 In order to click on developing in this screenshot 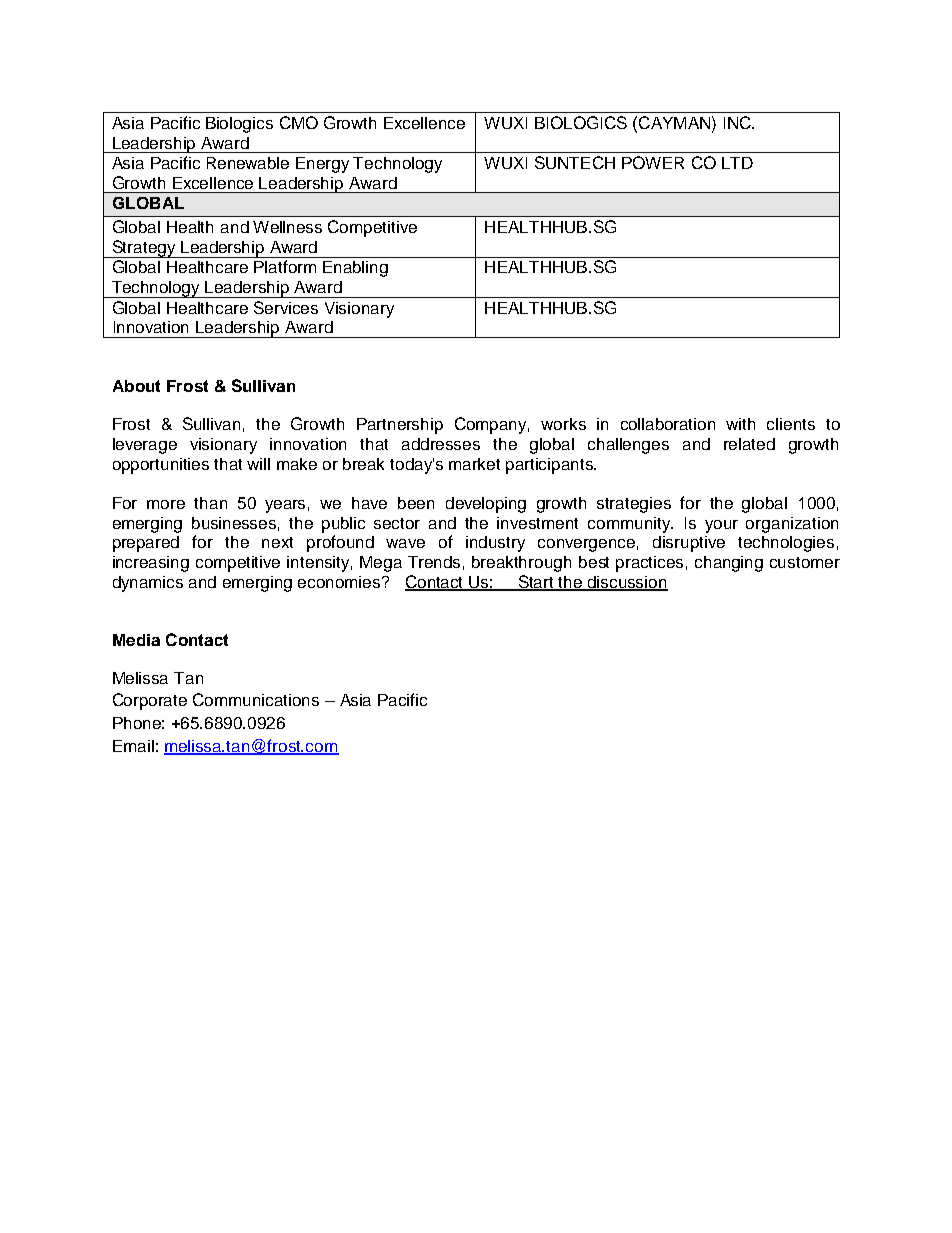, I will do `click(486, 505)`.
